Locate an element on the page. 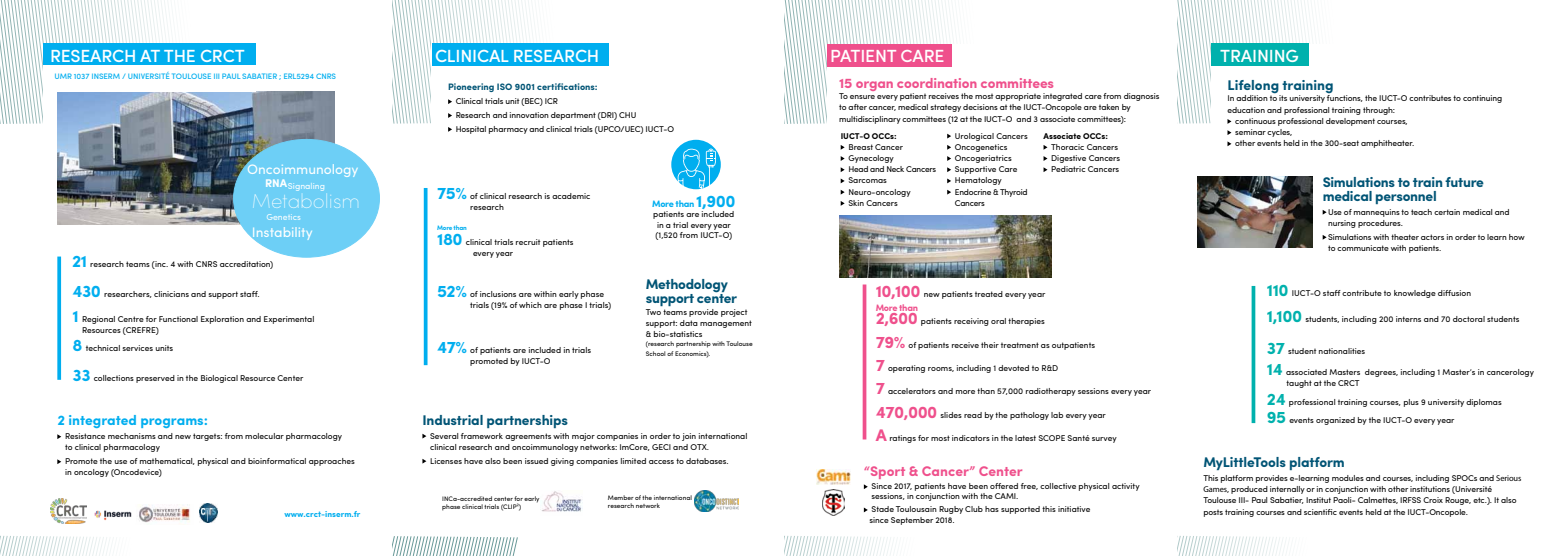 This page has height=556, width=1568. project is located at coordinates (734, 313).
